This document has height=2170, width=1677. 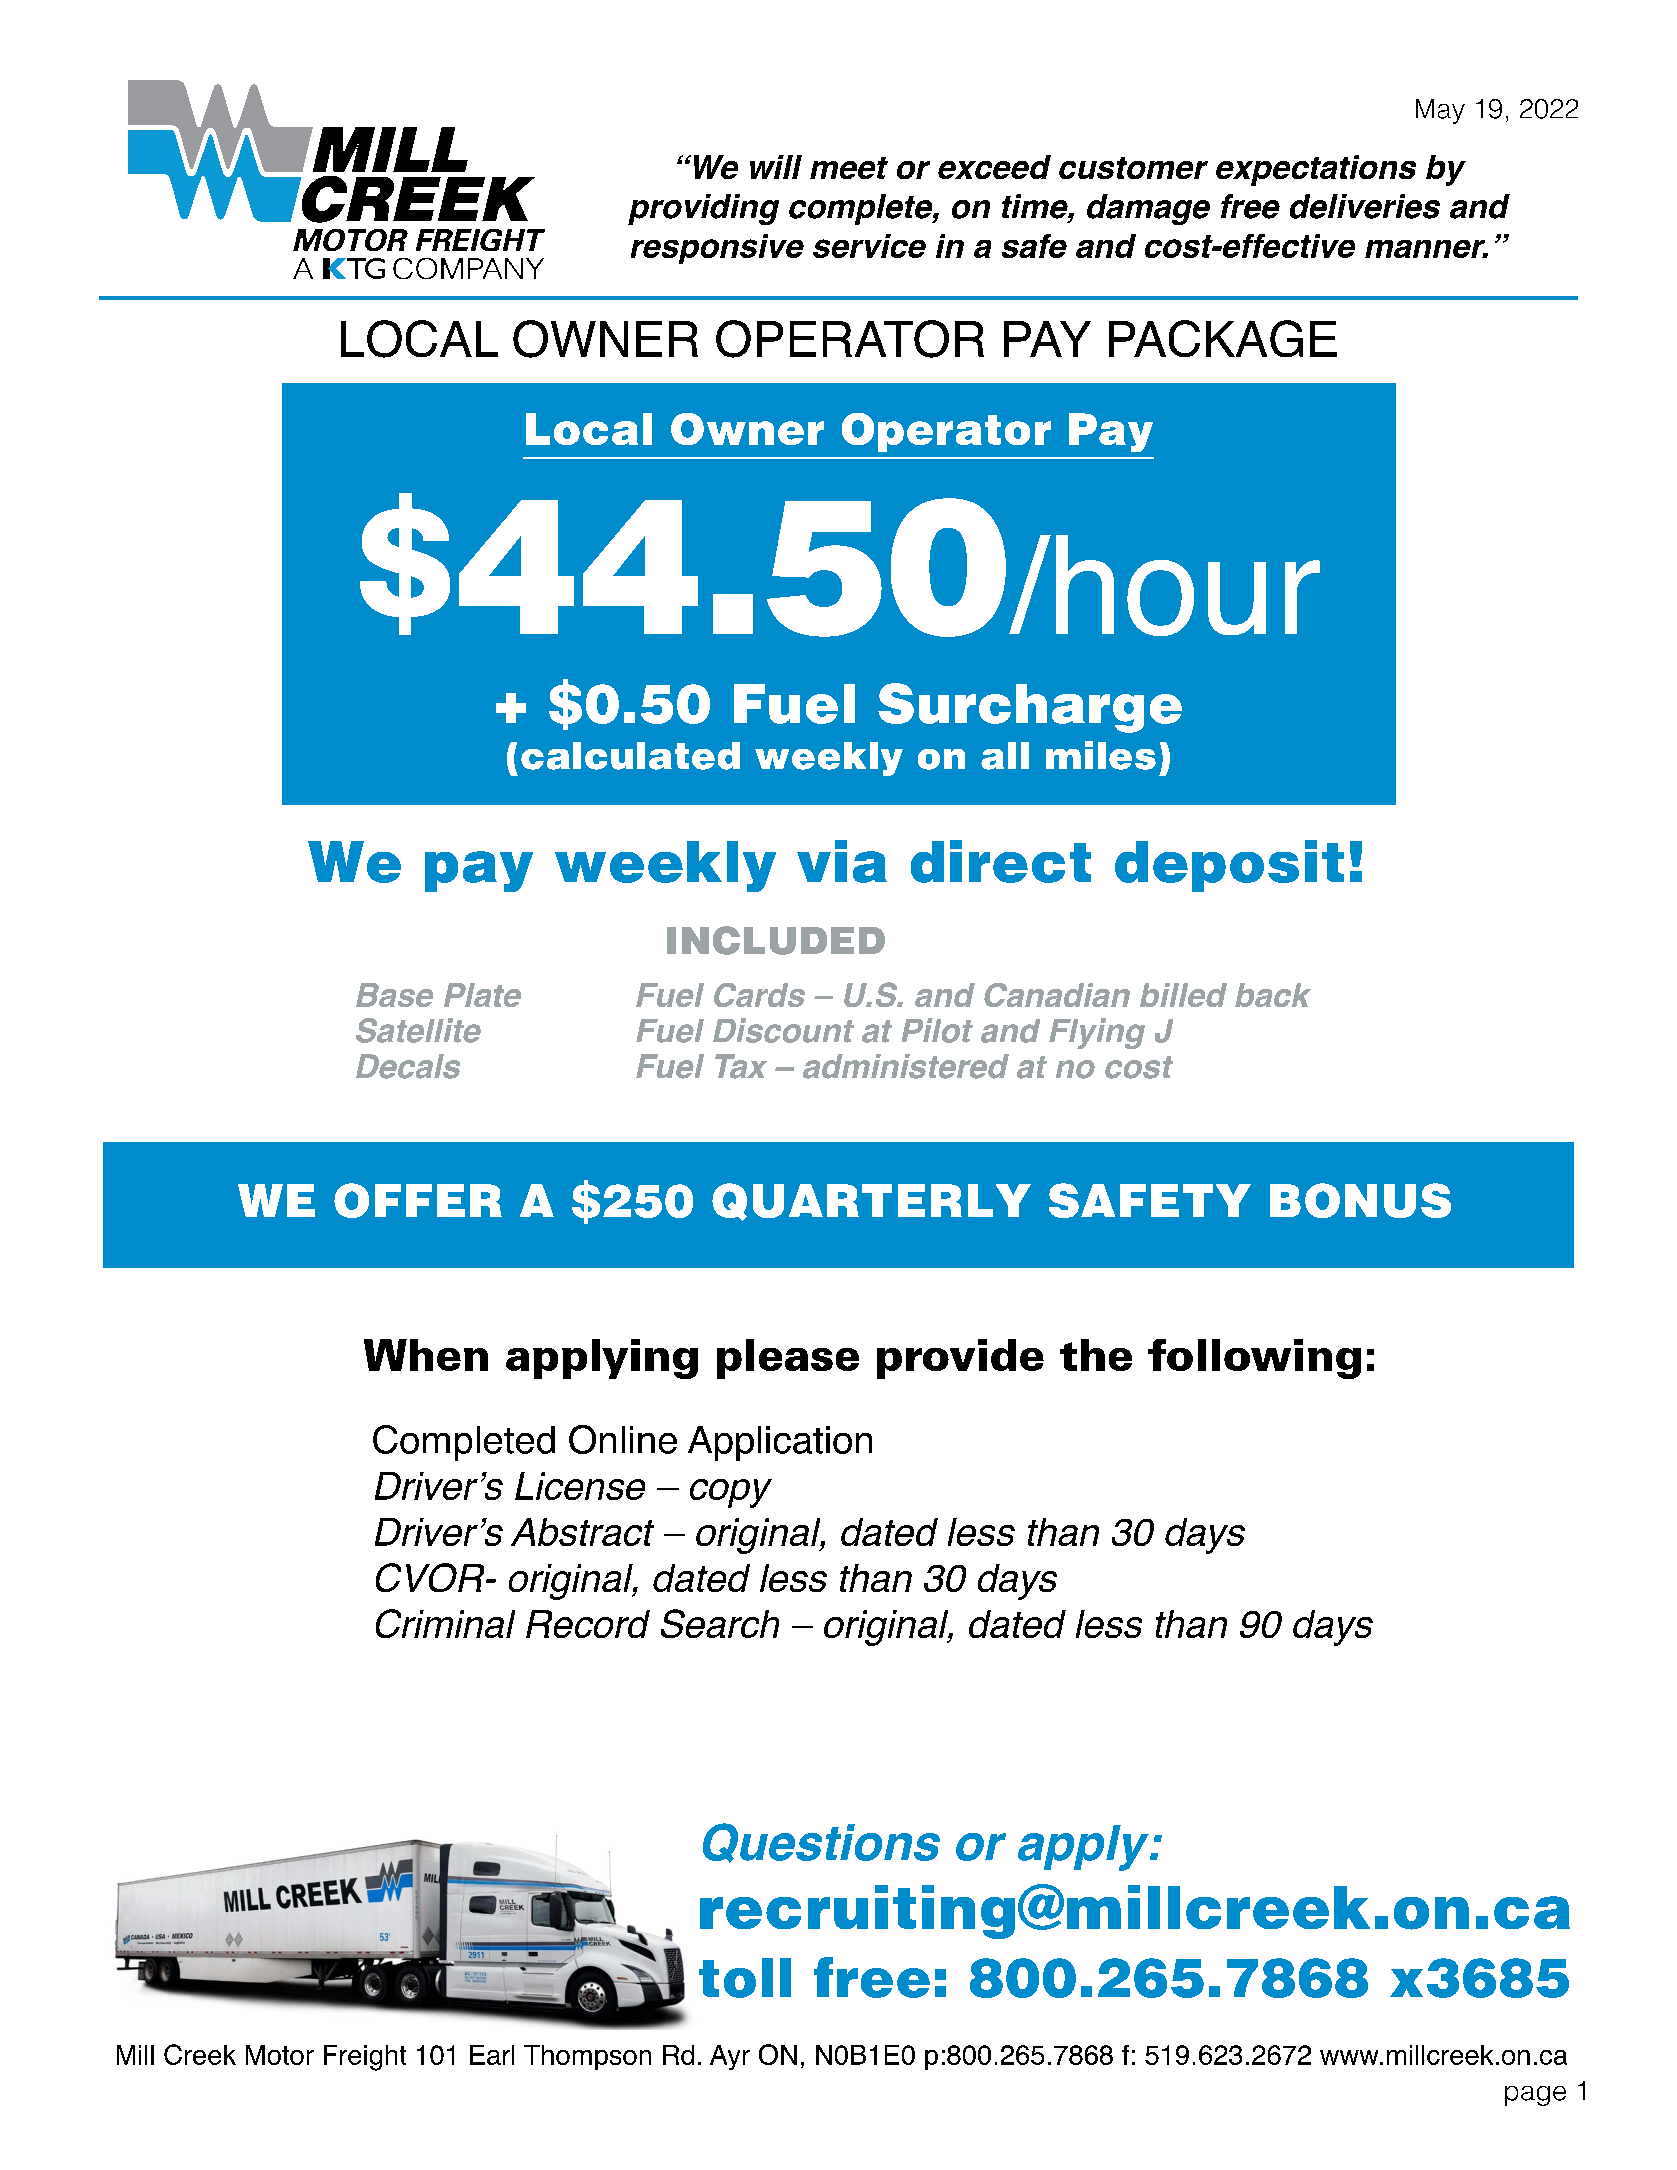 I want to click on BONUS, so click(x=1360, y=1200).
